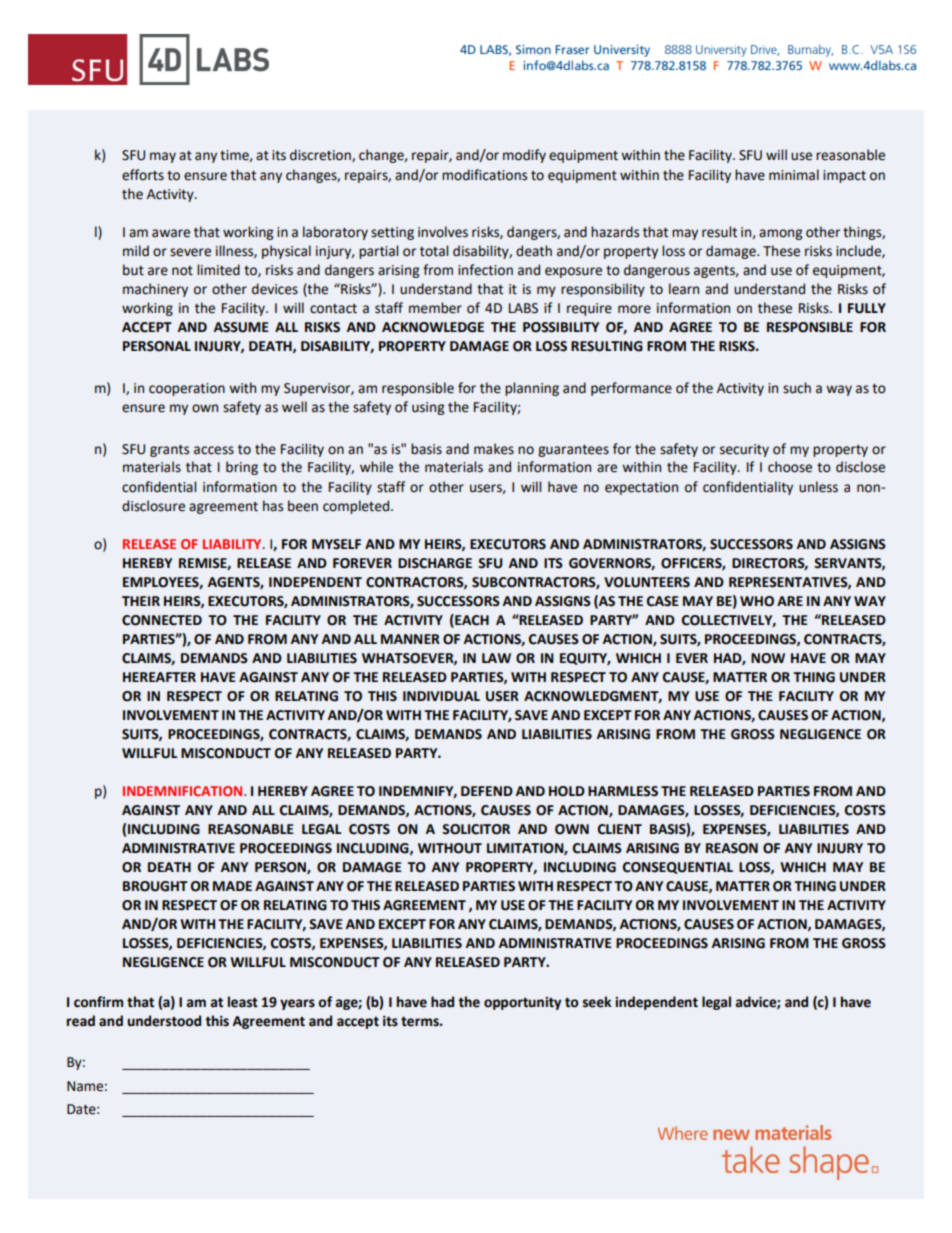 The image size is (952, 1233). I want to click on efforts, so click(143, 175).
